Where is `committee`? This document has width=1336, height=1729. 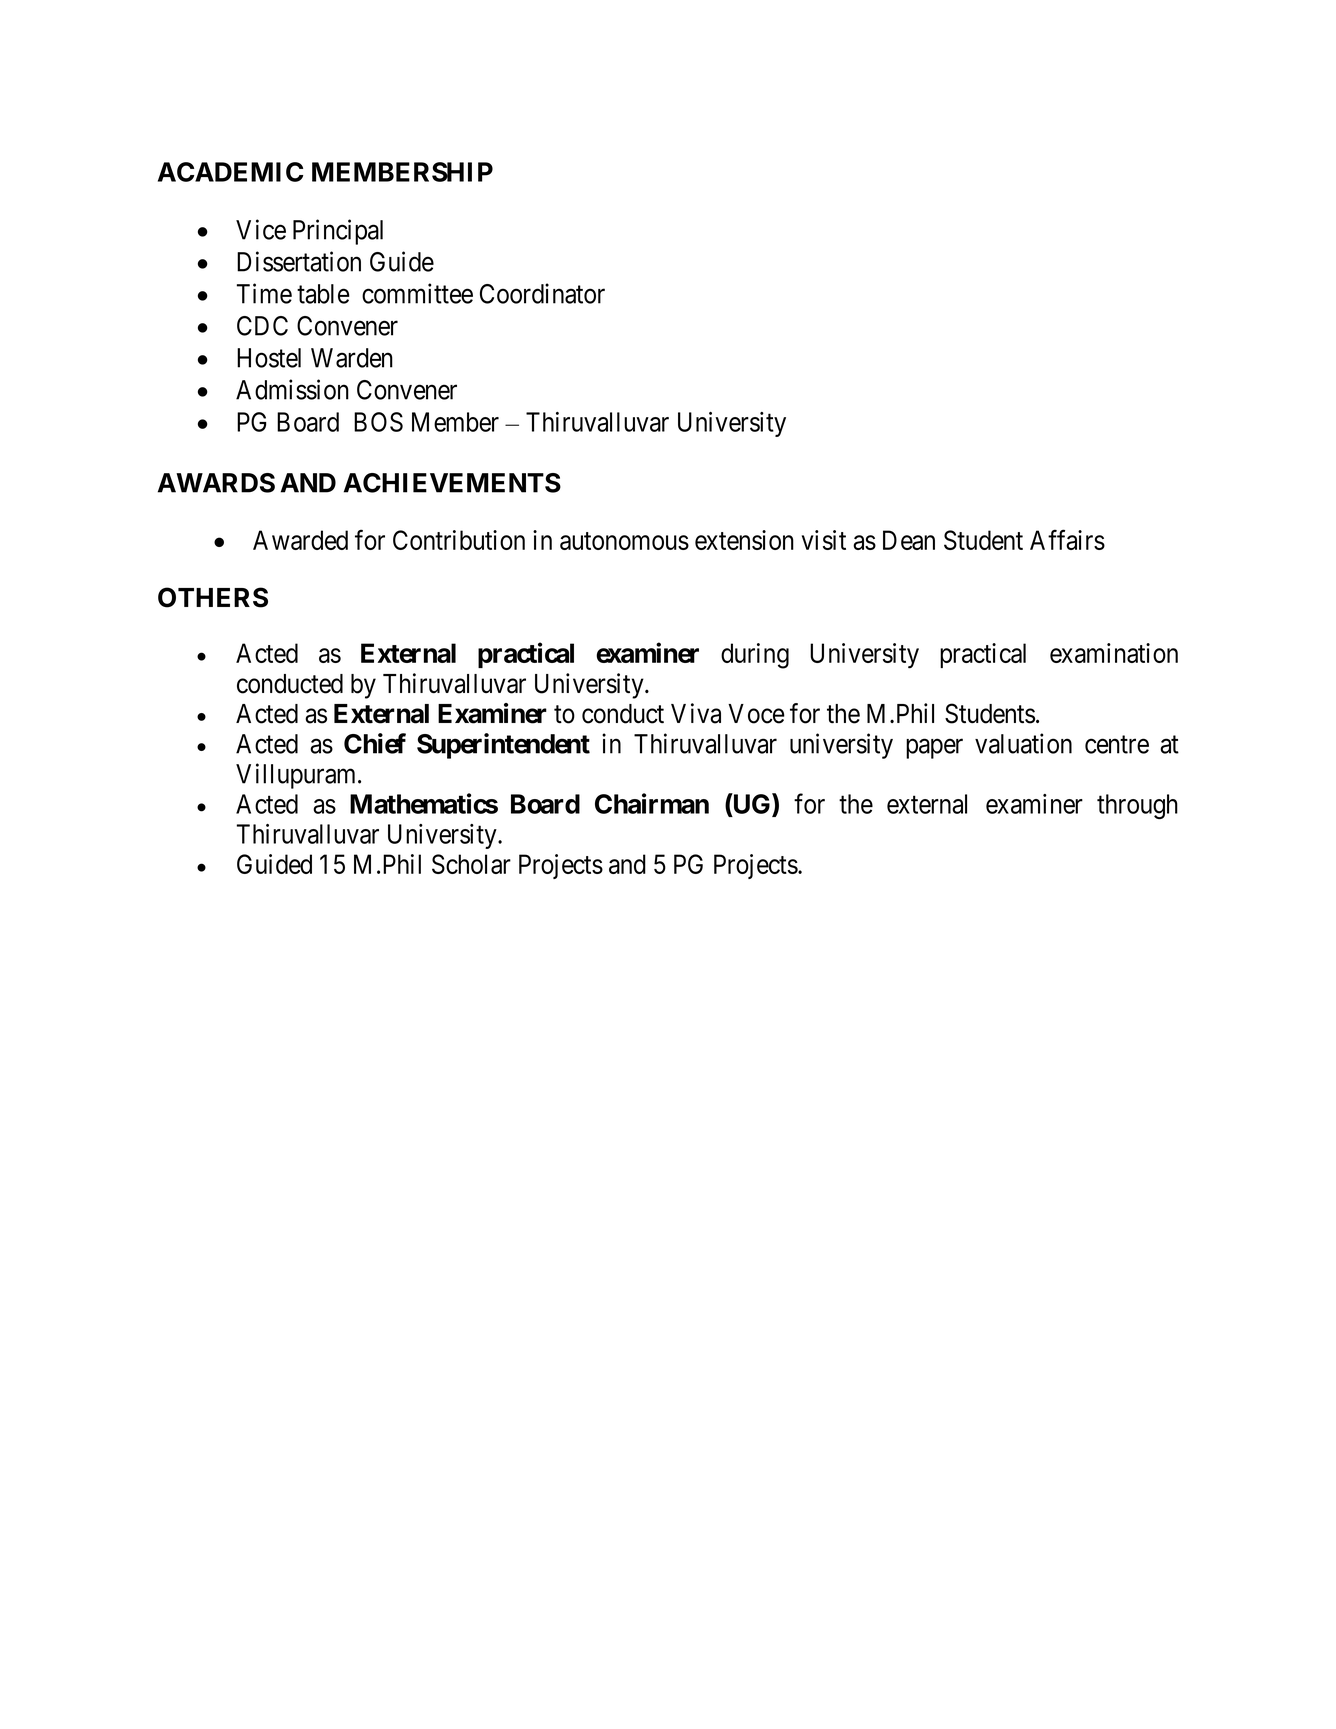
committee is located at coordinates (417, 293).
